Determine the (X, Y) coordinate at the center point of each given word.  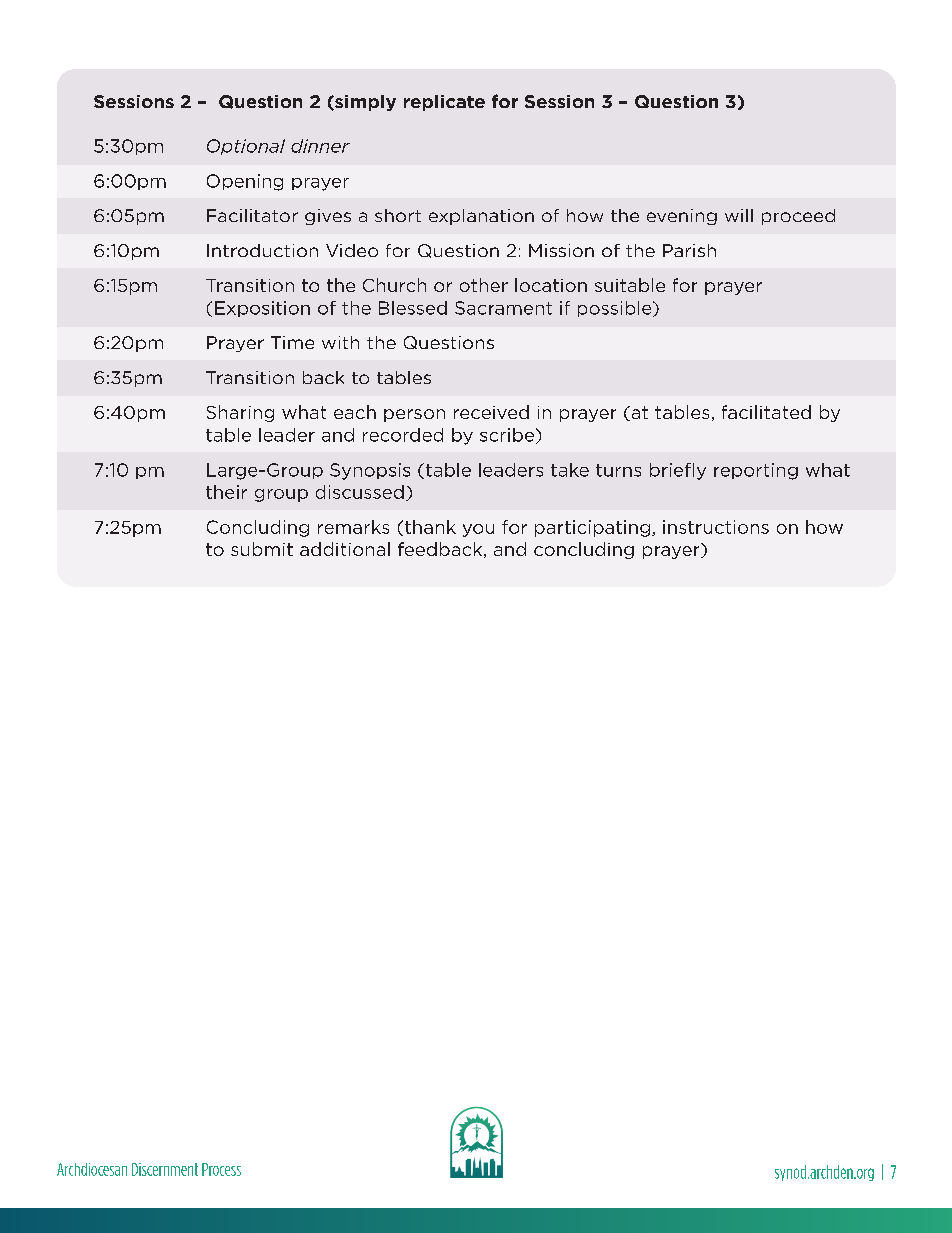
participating (592, 528)
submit (262, 549)
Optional (246, 147)
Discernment (165, 1169)
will (739, 215)
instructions (716, 527)
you (478, 530)
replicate (444, 103)
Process (221, 1169)
